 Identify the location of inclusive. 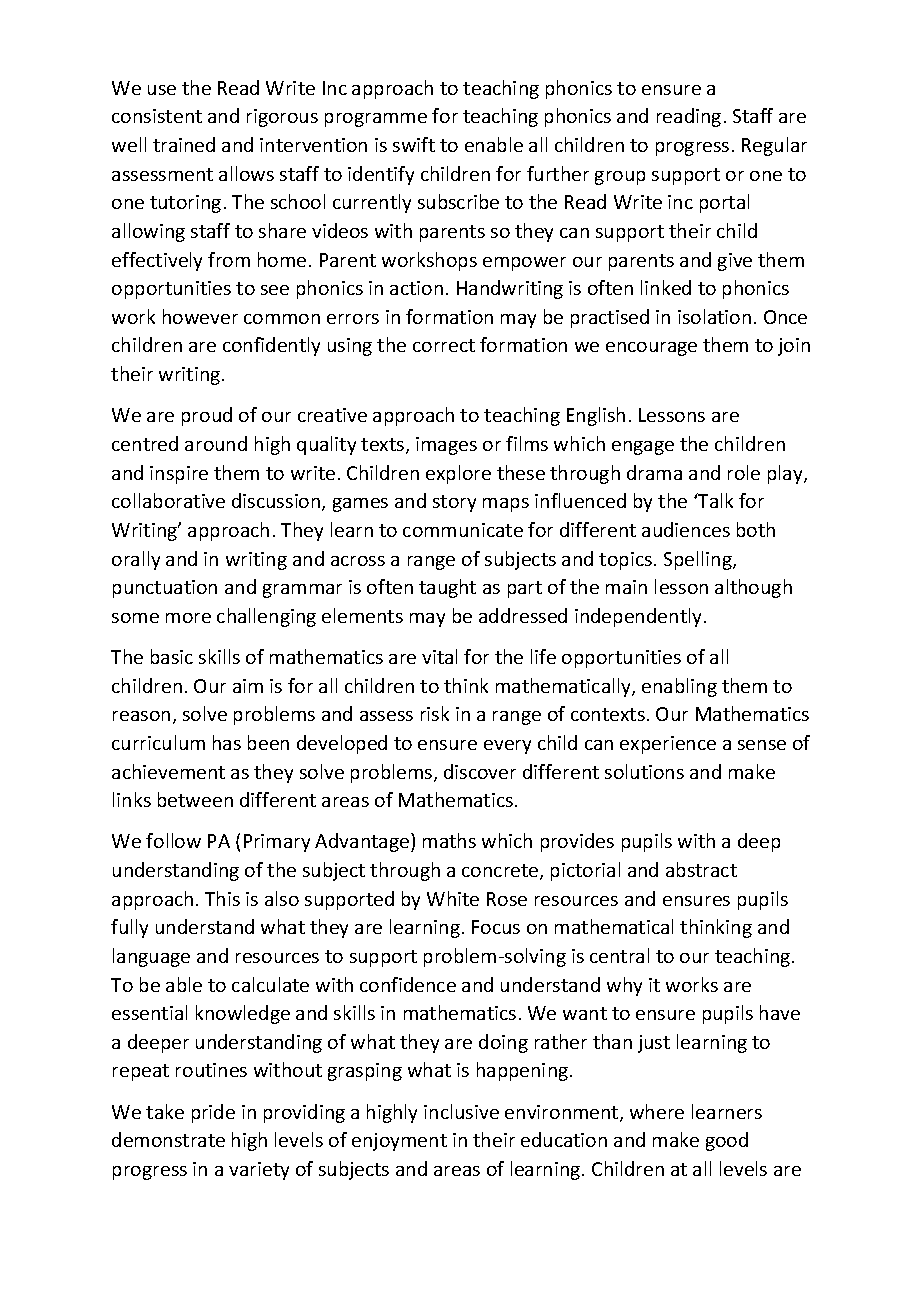
(461, 1111).
